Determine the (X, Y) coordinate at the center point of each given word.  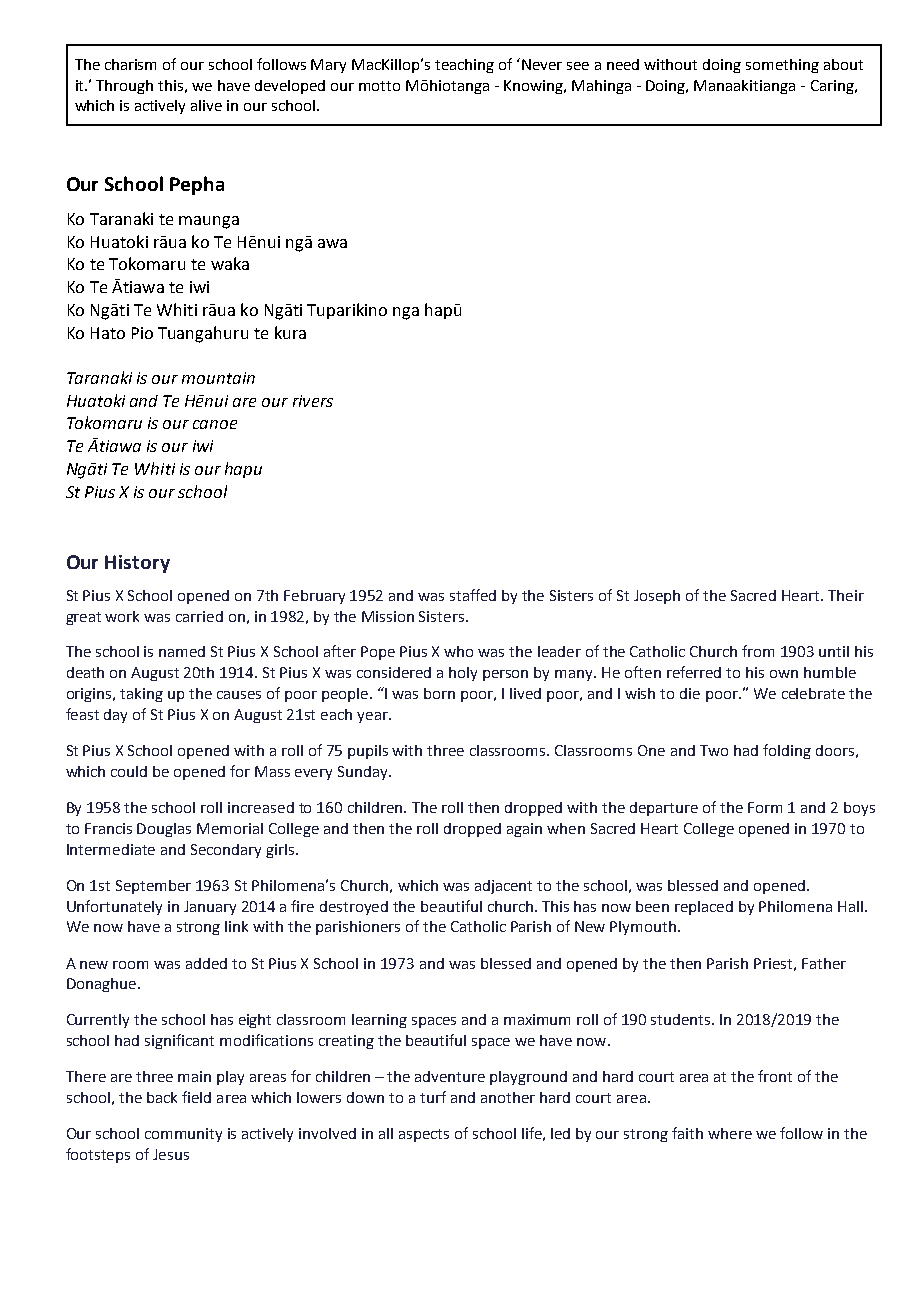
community (183, 1135)
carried (199, 616)
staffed (473, 595)
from (758, 651)
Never (542, 64)
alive (206, 105)
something (782, 66)
